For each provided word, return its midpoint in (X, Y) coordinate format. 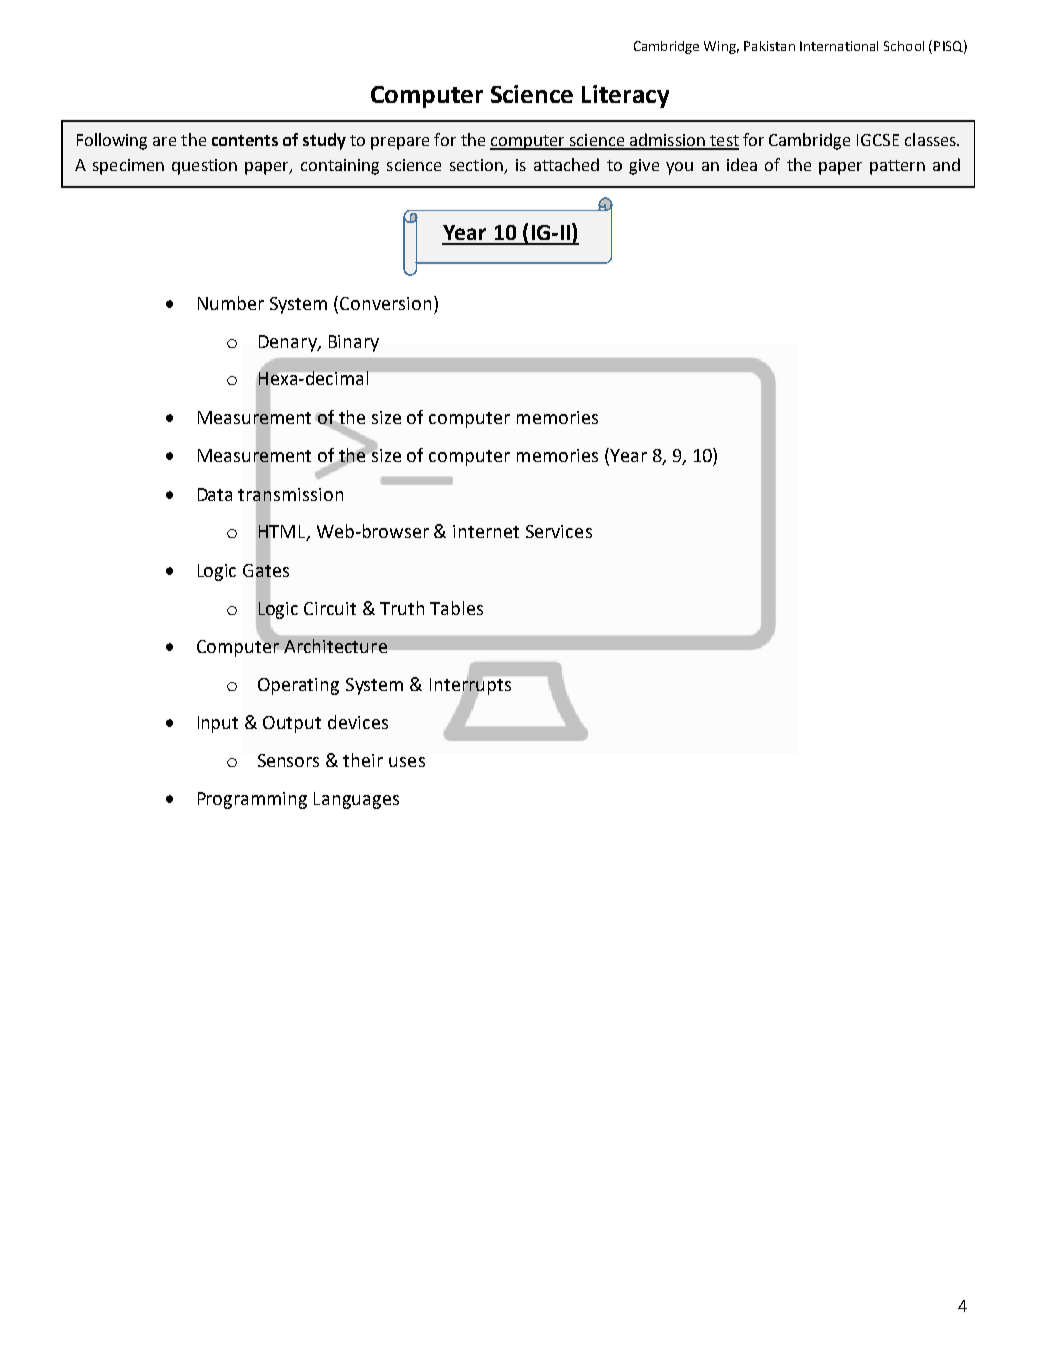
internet (486, 531)
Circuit (330, 608)
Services (559, 531)
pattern (897, 167)
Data (215, 494)
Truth (402, 608)
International (839, 46)
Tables (456, 608)
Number (231, 303)
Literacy (625, 96)
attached (566, 164)
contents (245, 140)
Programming (252, 800)
